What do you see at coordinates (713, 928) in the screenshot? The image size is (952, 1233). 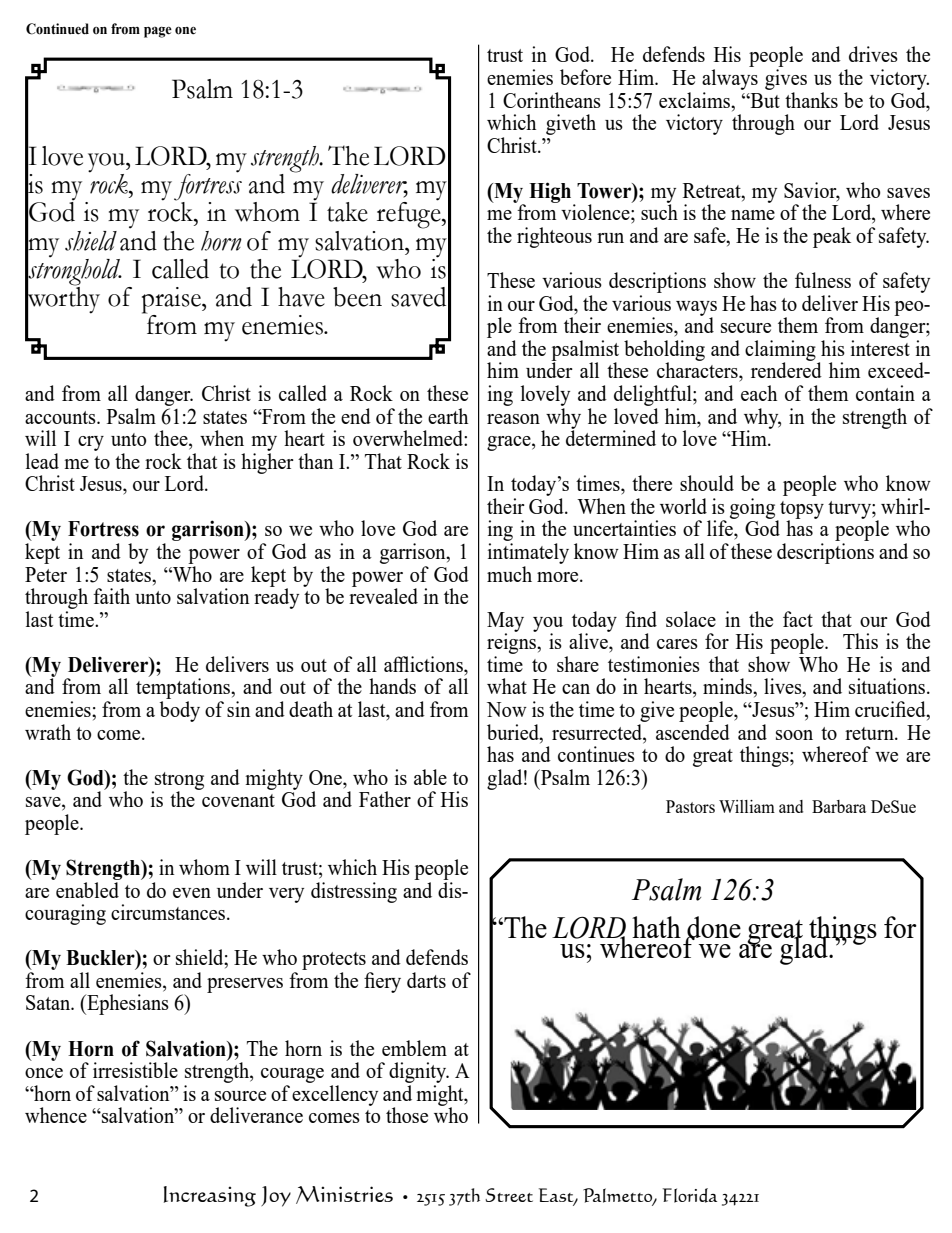 I see `done` at bounding box center [713, 928].
